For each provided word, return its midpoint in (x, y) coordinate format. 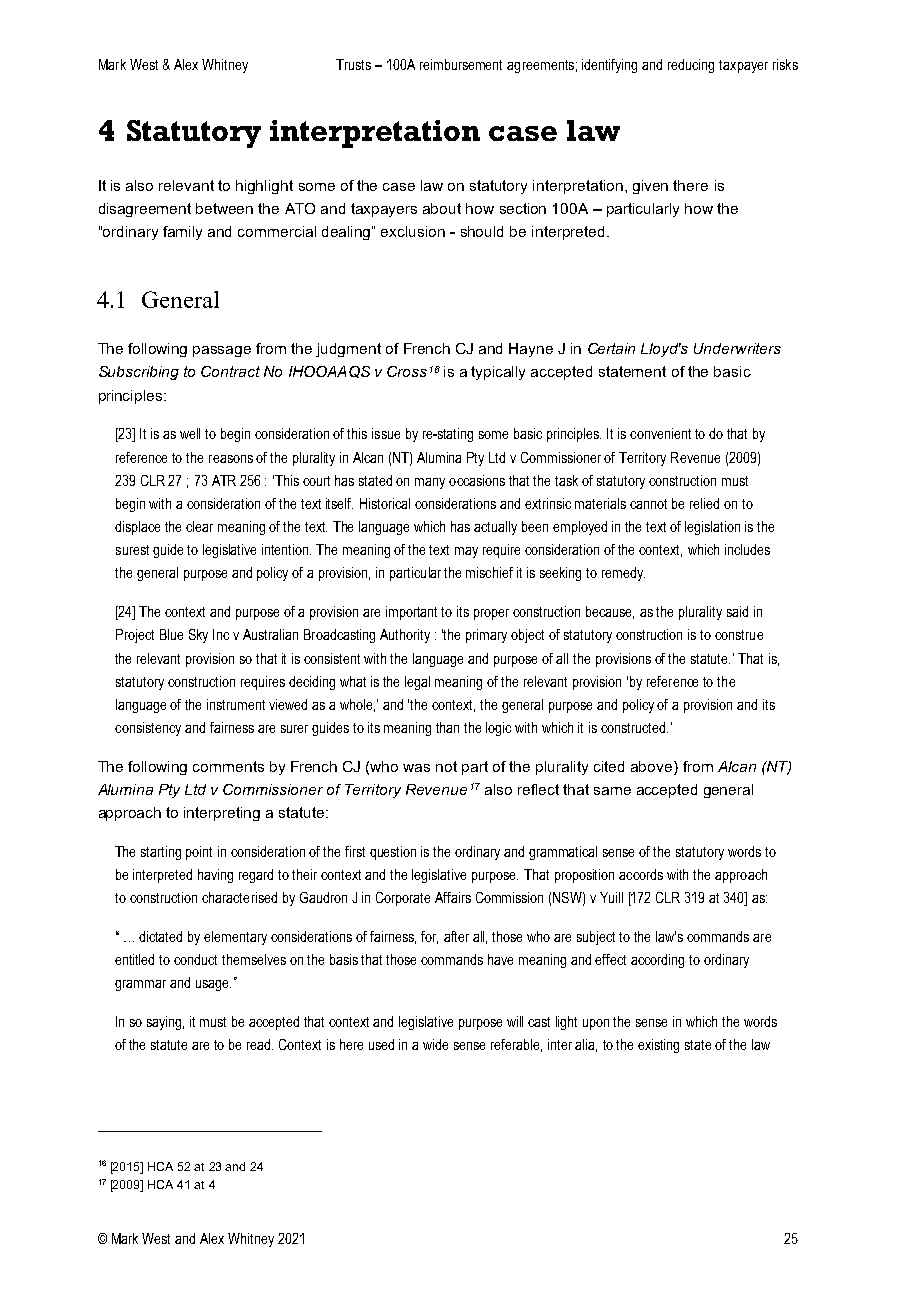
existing (658, 1046)
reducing (691, 66)
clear (199, 526)
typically (498, 373)
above (653, 766)
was (416, 768)
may (466, 552)
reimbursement (461, 64)
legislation (712, 528)
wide (435, 1044)
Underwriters (737, 348)
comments (228, 766)
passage (222, 351)
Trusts (353, 64)
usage (213, 985)
